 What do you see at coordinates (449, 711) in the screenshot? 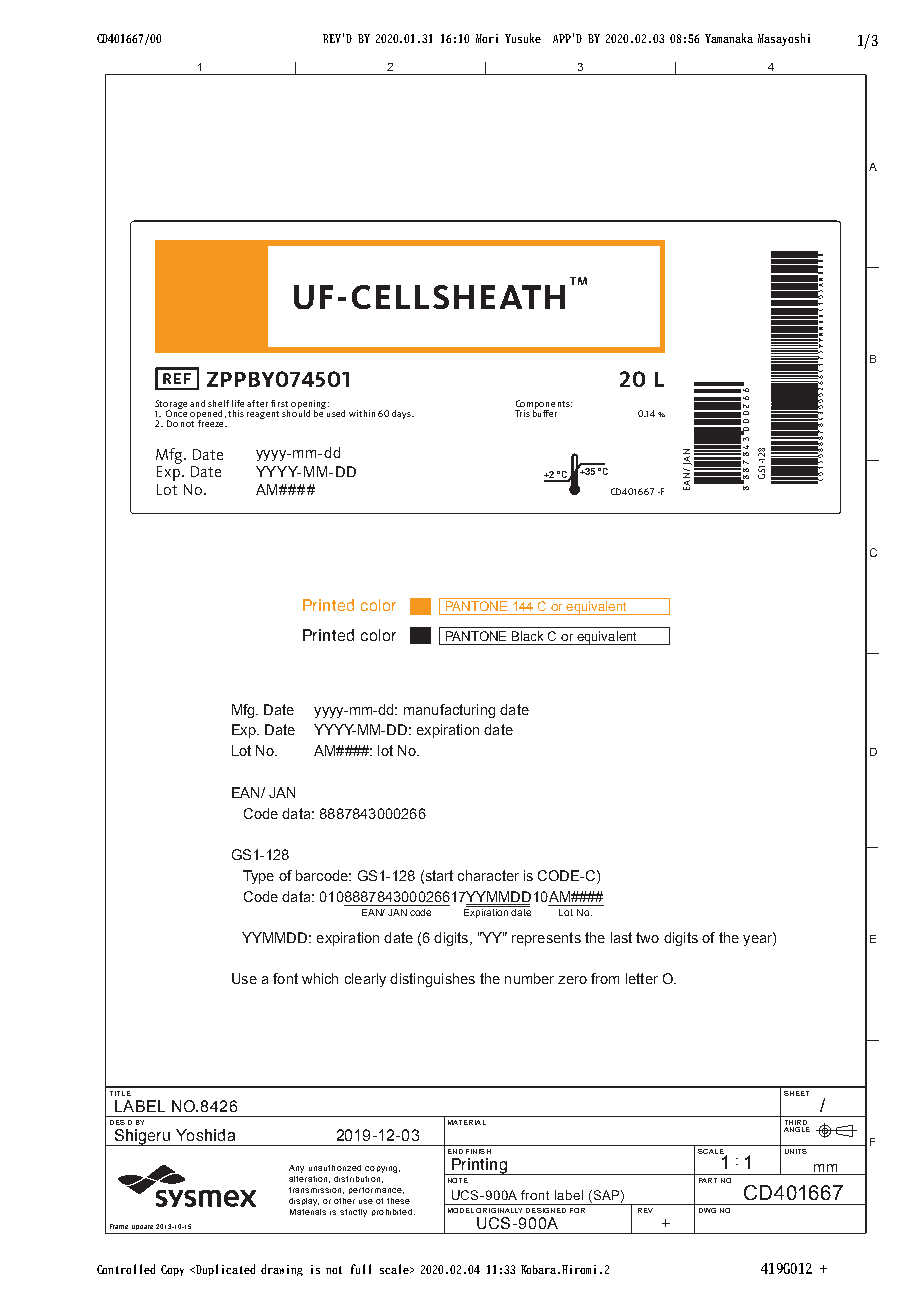
I see `manufacturing` at bounding box center [449, 711].
